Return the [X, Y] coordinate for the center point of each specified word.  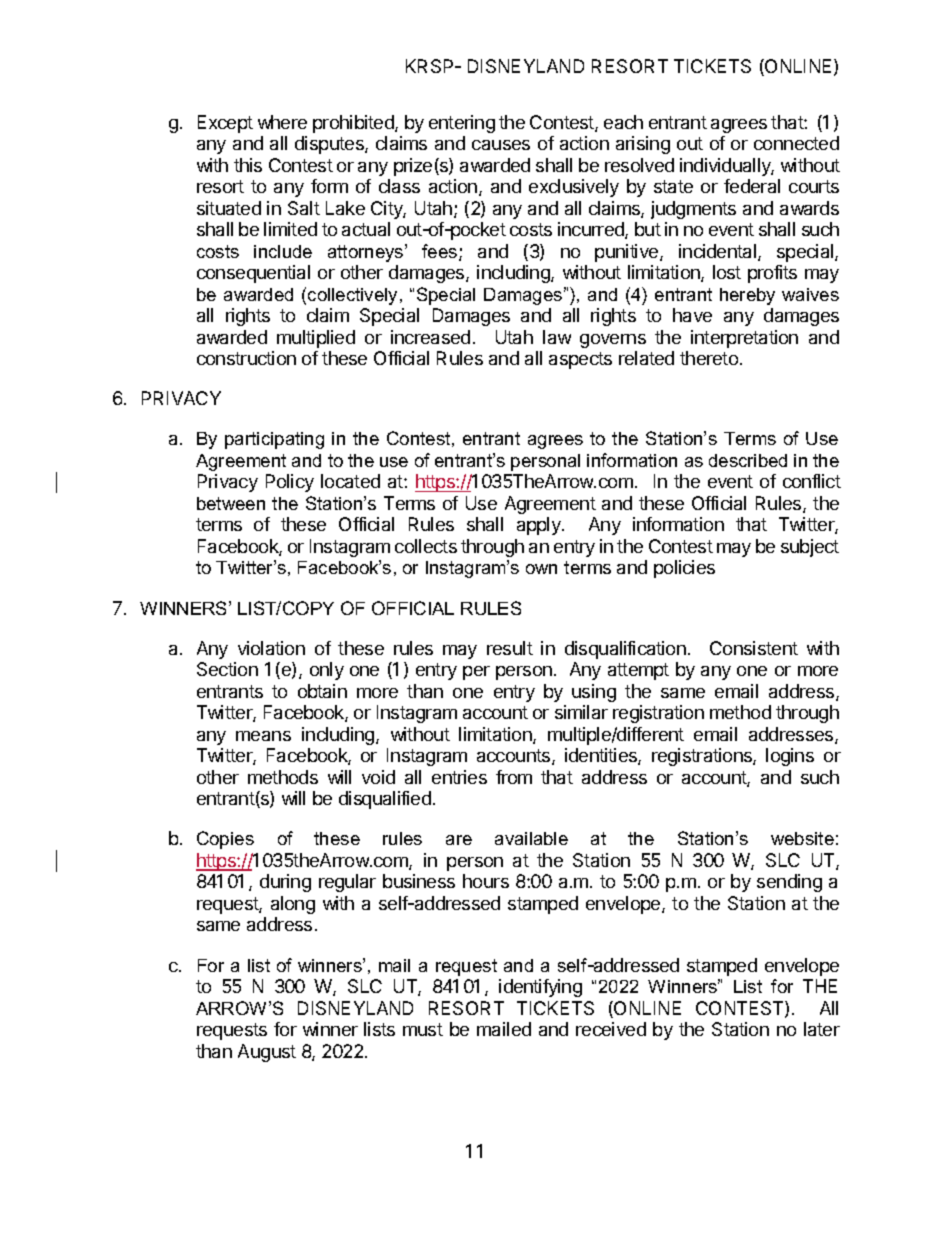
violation [271, 648]
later [822, 1029]
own [541, 569]
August [267, 1053]
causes [501, 145]
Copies [225, 840]
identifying [540, 988]
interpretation [744, 339]
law [557, 337]
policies [684, 569]
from [514, 777]
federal [752, 186]
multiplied [316, 339]
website [802, 838]
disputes [330, 145]
